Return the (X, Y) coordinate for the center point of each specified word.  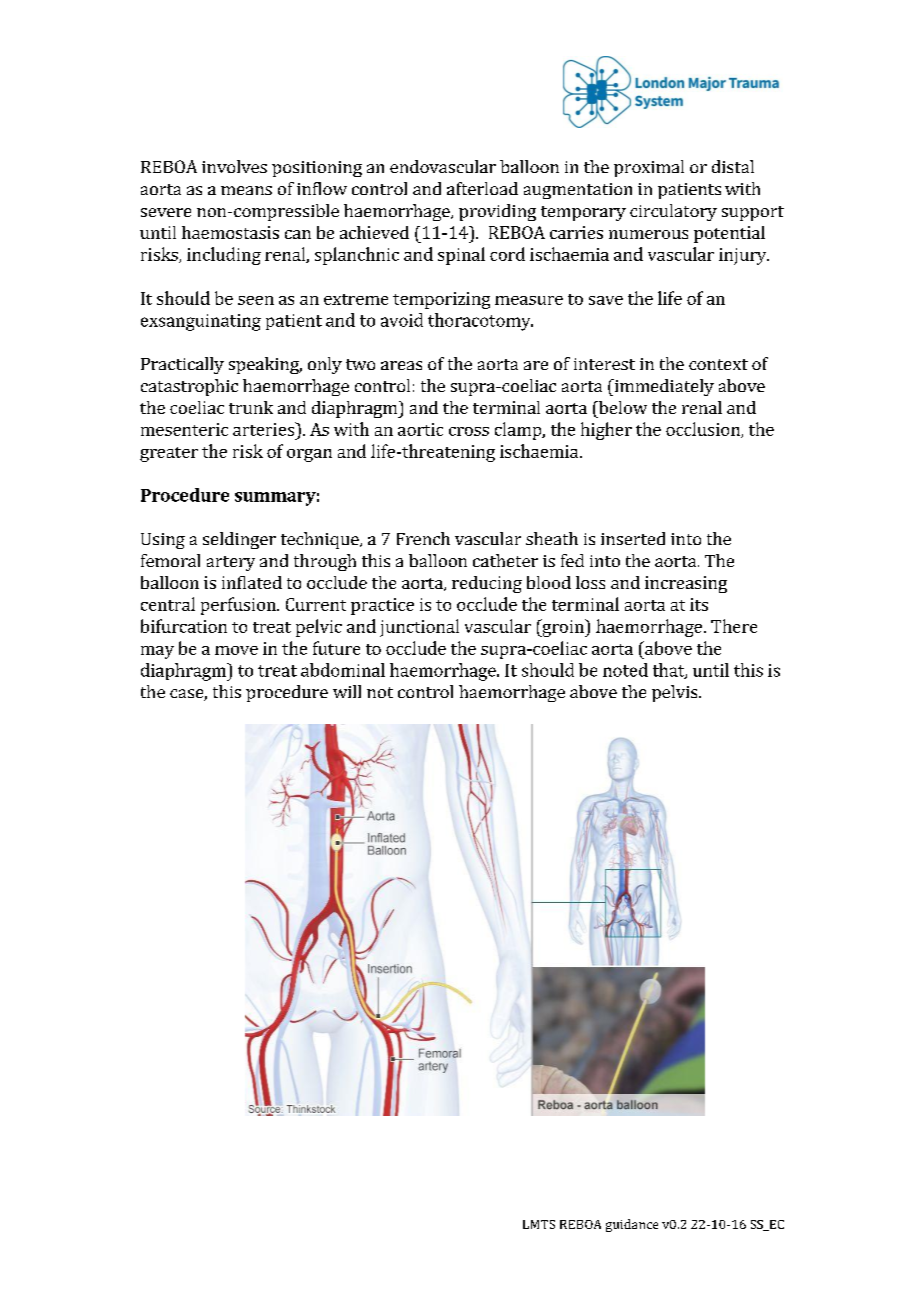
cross (469, 431)
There (734, 626)
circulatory (673, 212)
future (336, 648)
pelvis (676, 693)
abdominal (343, 670)
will (347, 691)
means (246, 190)
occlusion (704, 430)
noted (625, 670)
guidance (632, 1225)
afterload (482, 188)
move (236, 650)
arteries (264, 429)
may (157, 652)
